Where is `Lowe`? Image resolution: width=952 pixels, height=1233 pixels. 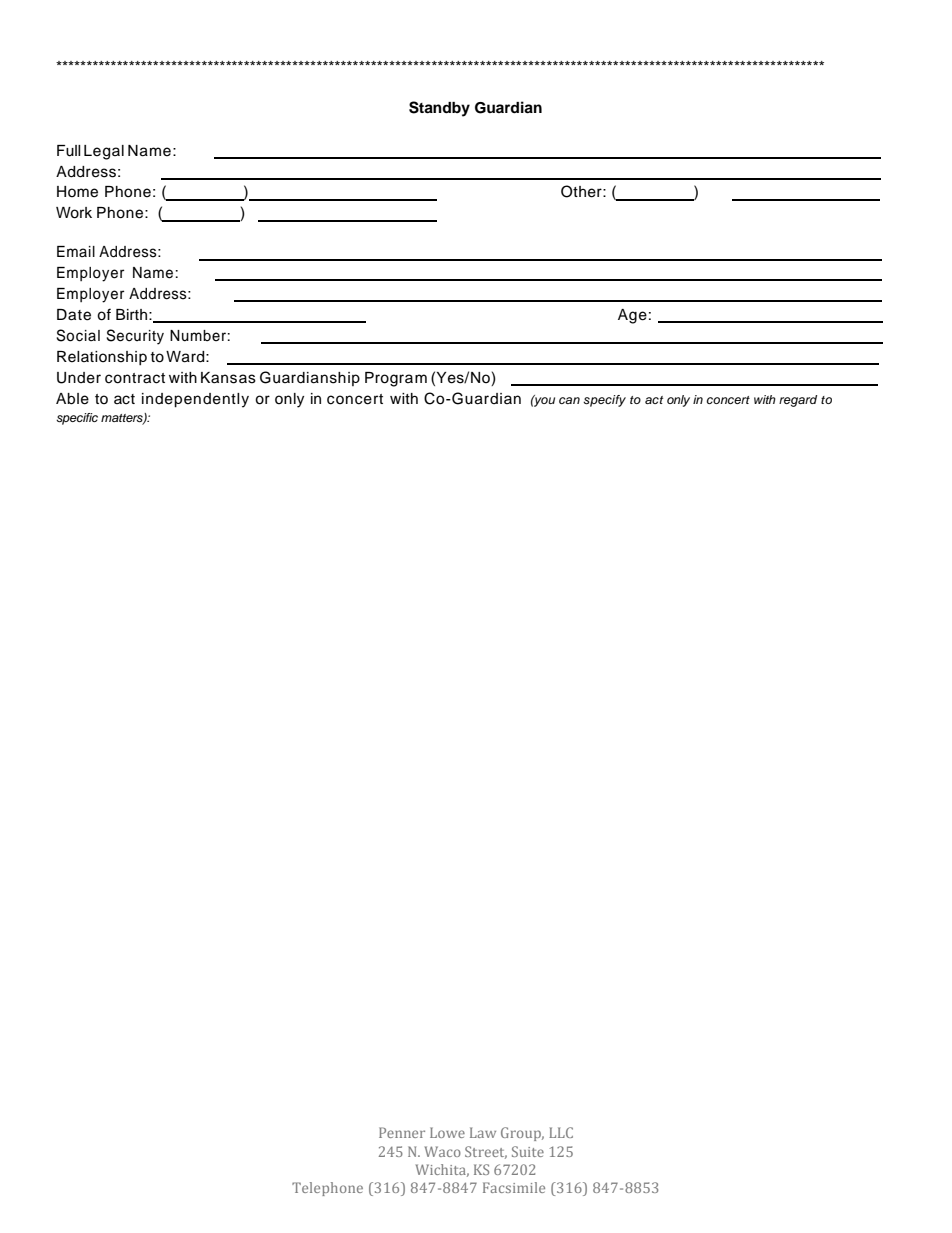 Lowe is located at coordinates (447, 1132).
